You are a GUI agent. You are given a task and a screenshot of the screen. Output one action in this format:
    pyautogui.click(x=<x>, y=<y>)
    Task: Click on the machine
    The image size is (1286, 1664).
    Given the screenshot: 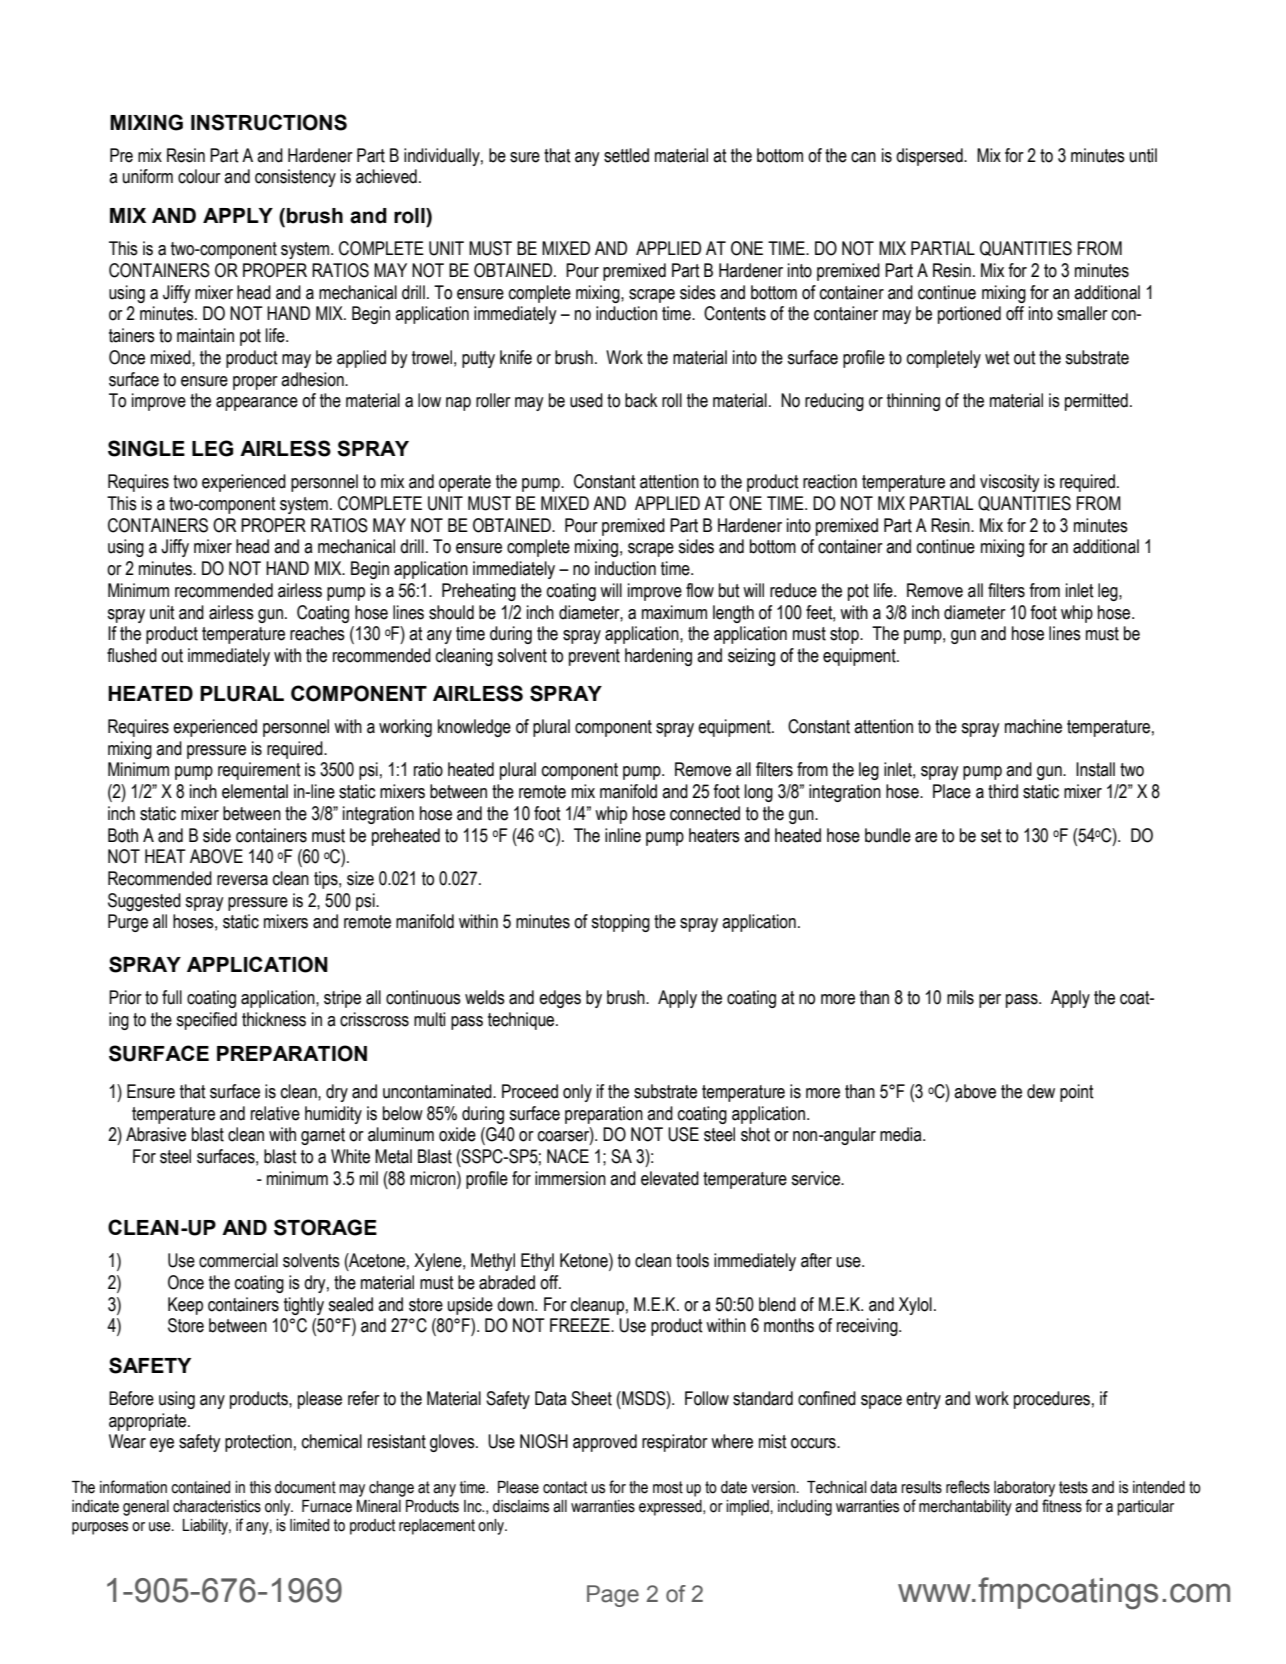 What is the action you would take?
    pyautogui.click(x=1033, y=726)
